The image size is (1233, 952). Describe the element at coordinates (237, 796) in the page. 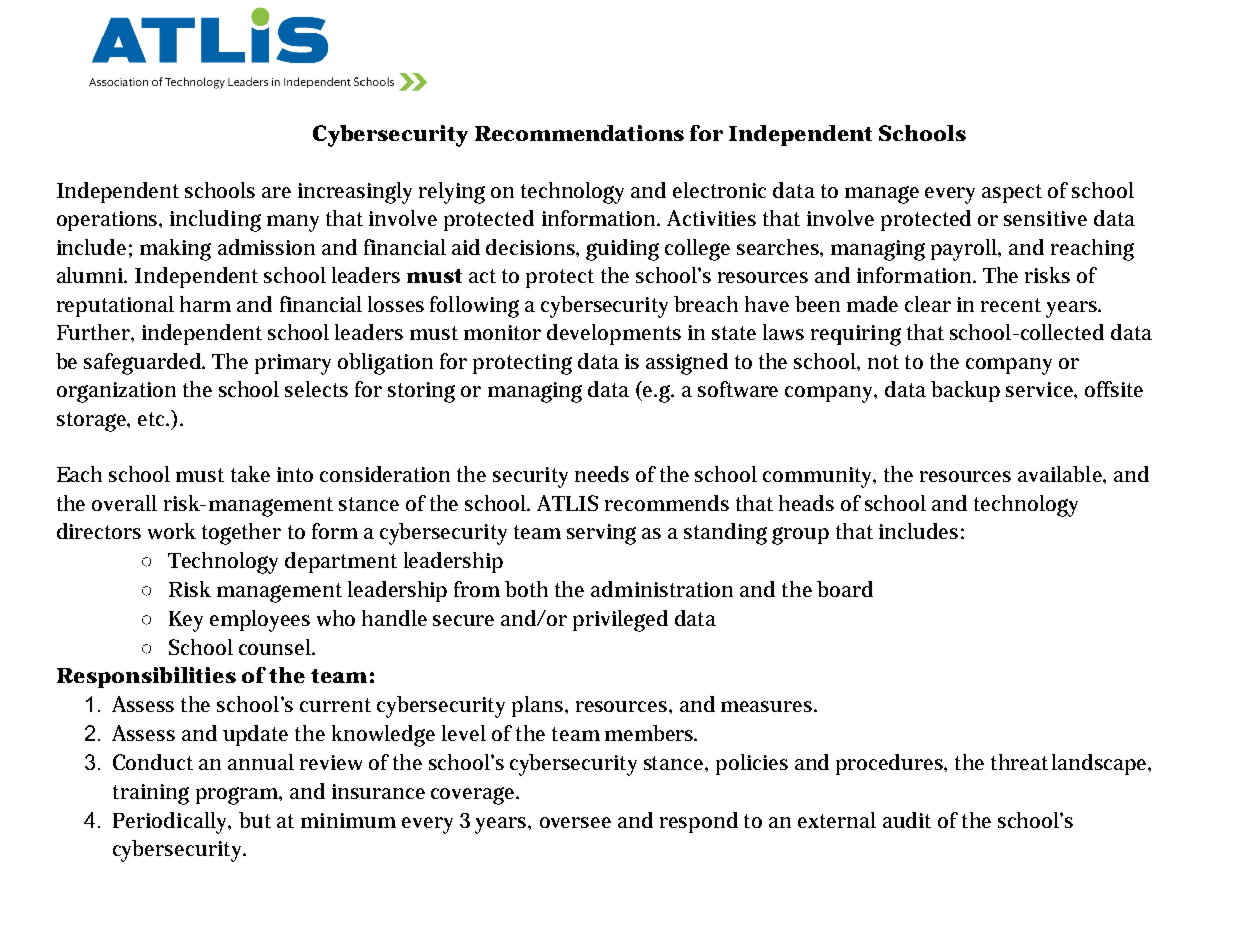

I see `program` at that location.
